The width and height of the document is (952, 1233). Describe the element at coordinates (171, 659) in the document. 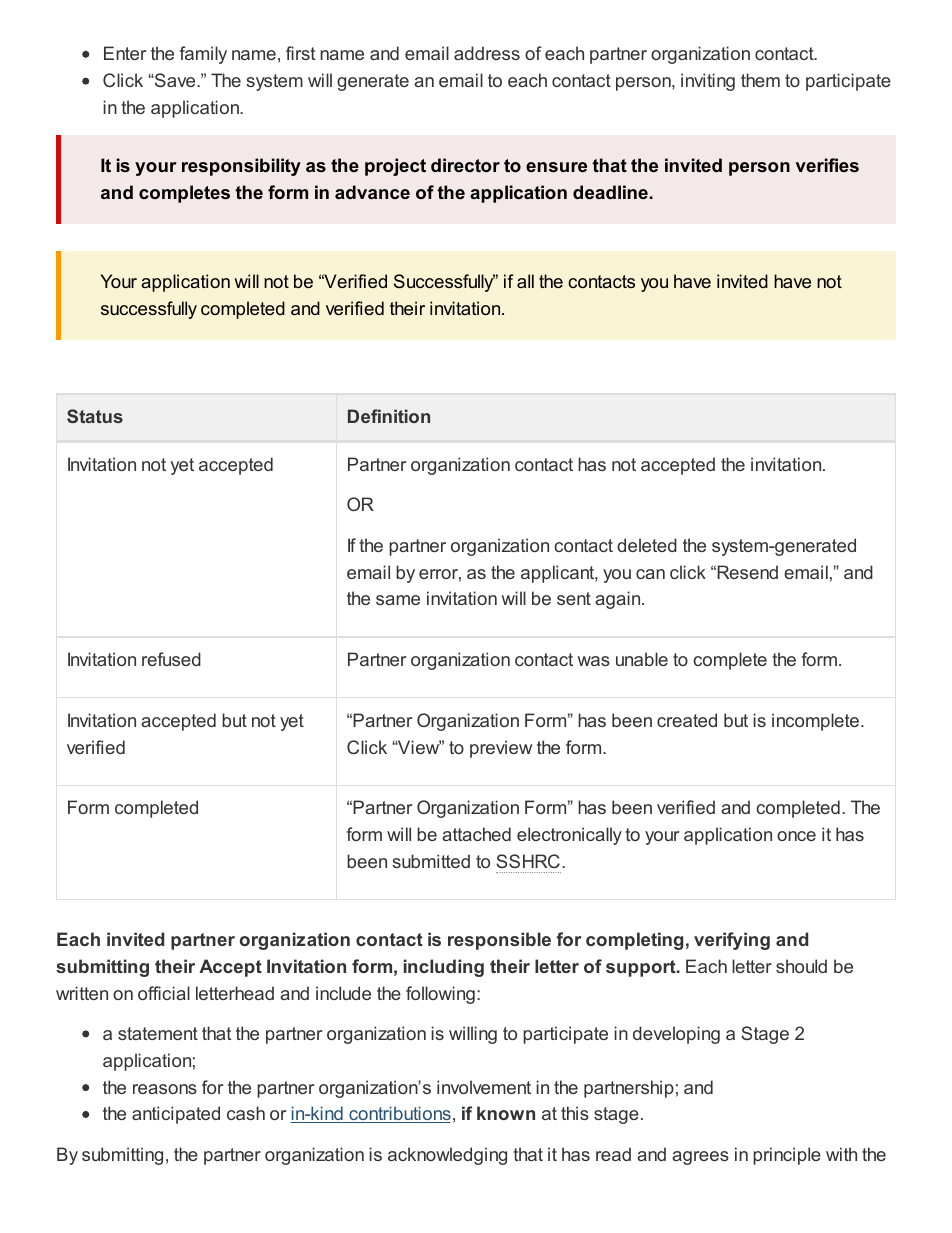

I see `refused` at that location.
